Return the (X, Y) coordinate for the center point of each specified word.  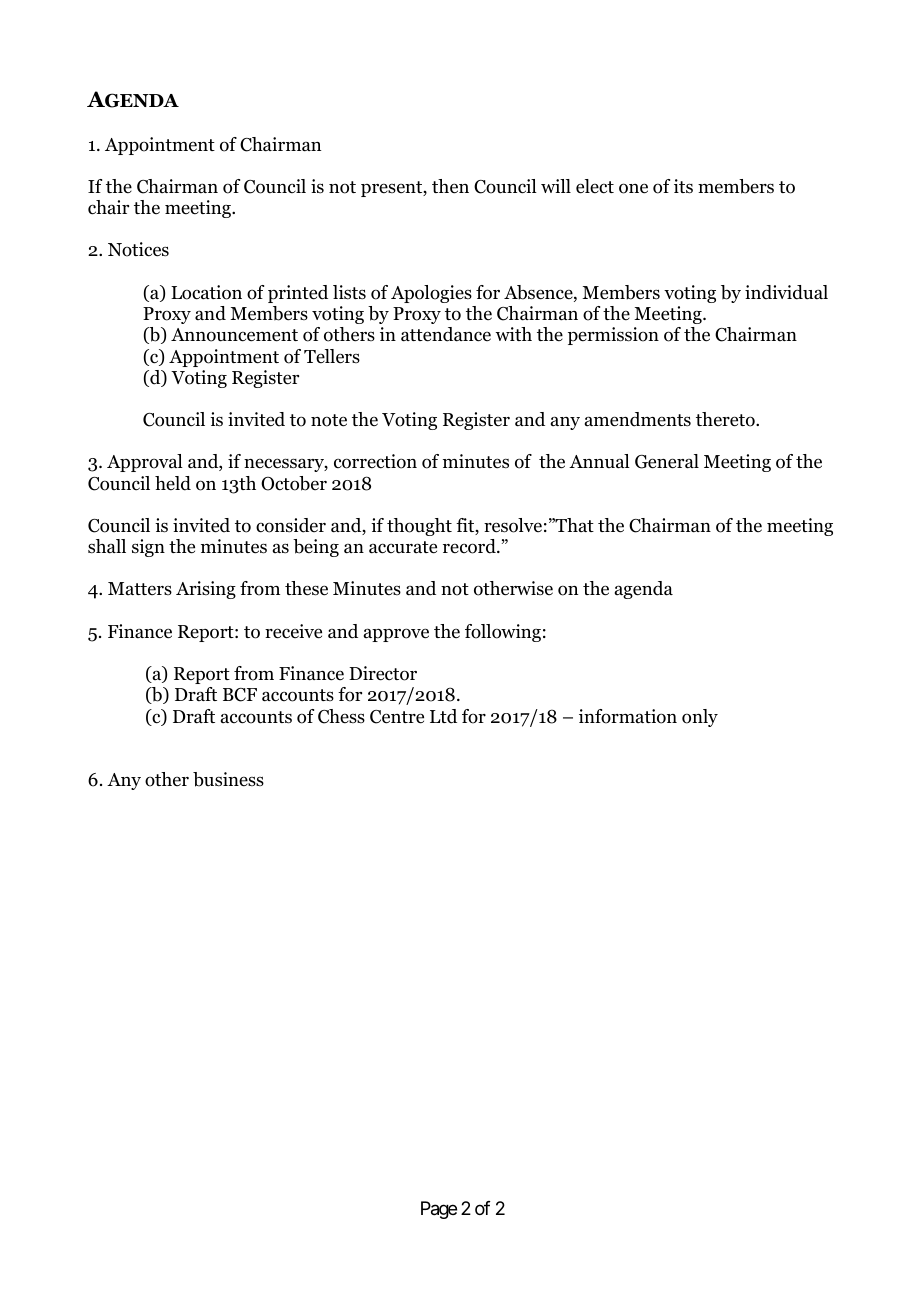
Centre (397, 717)
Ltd (443, 716)
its (683, 186)
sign (148, 548)
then (450, 186)
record (470, 546)
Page (439, 1210)
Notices (138, 249)
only (700, 718)
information (628, 716)
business (228, 779)
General (667, 461)
